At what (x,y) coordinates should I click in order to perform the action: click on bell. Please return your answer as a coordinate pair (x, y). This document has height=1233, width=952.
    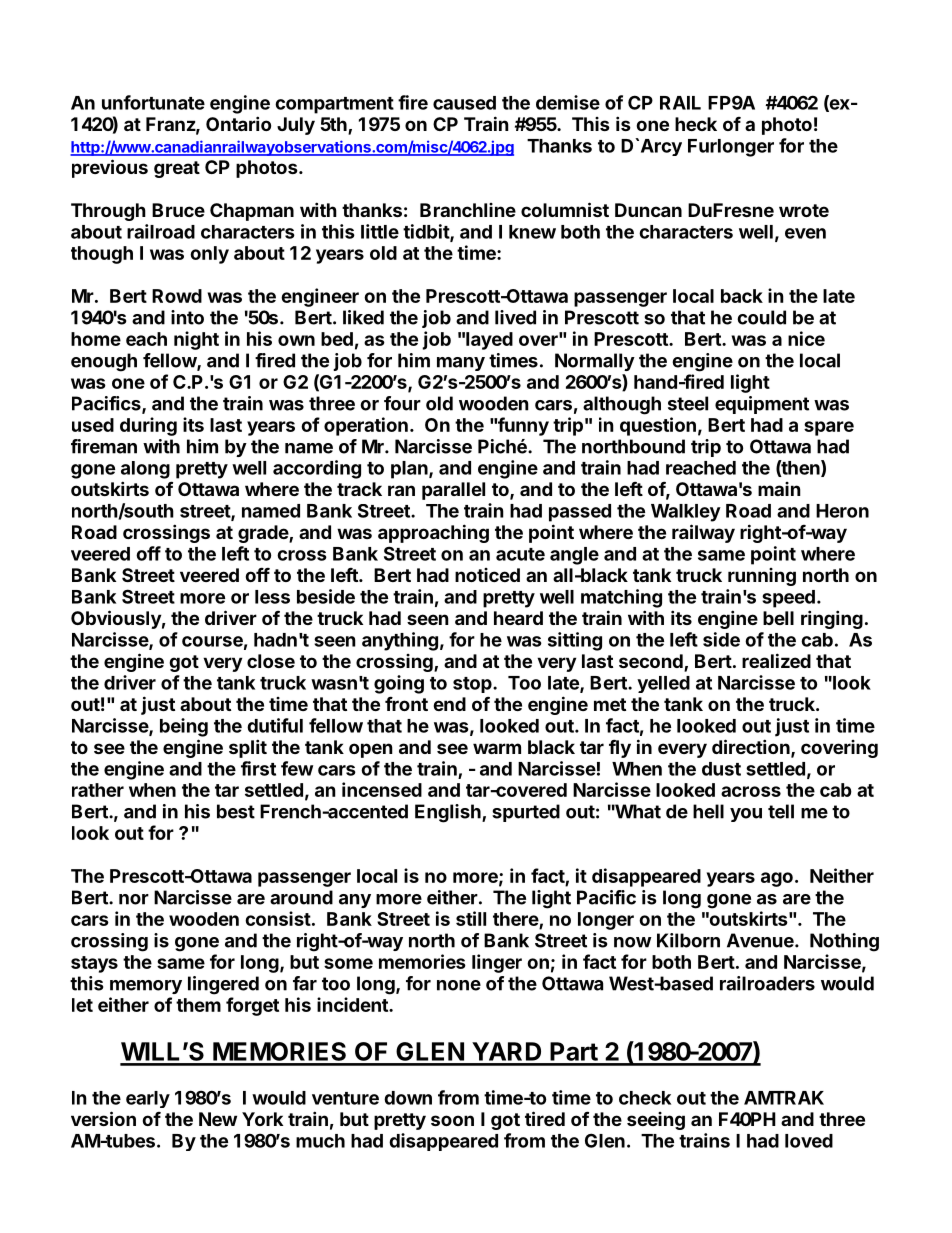
    Looking at the image, I should click on (778, 618).
